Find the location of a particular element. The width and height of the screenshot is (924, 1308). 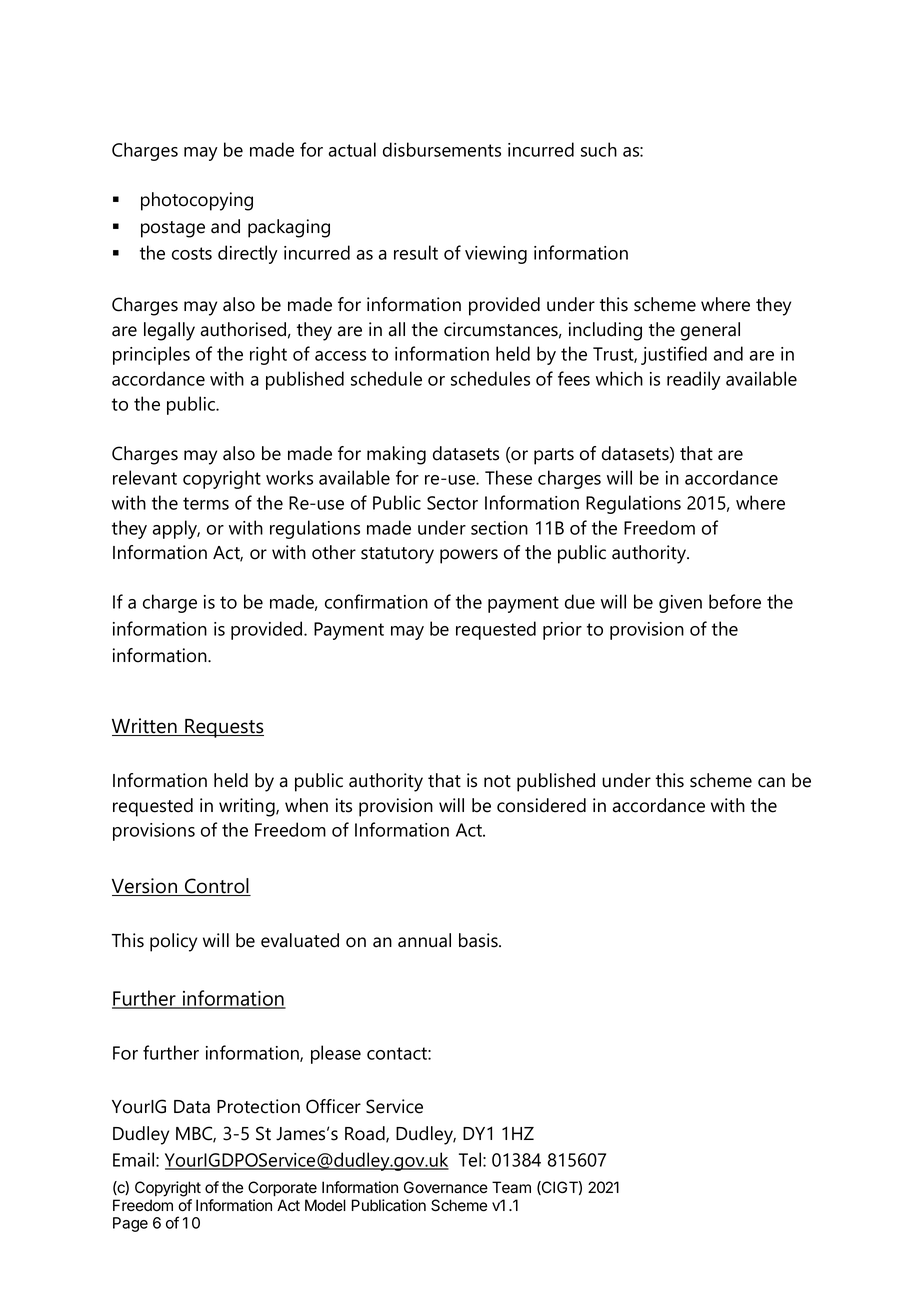

not is located at coordinates (497, 781).
